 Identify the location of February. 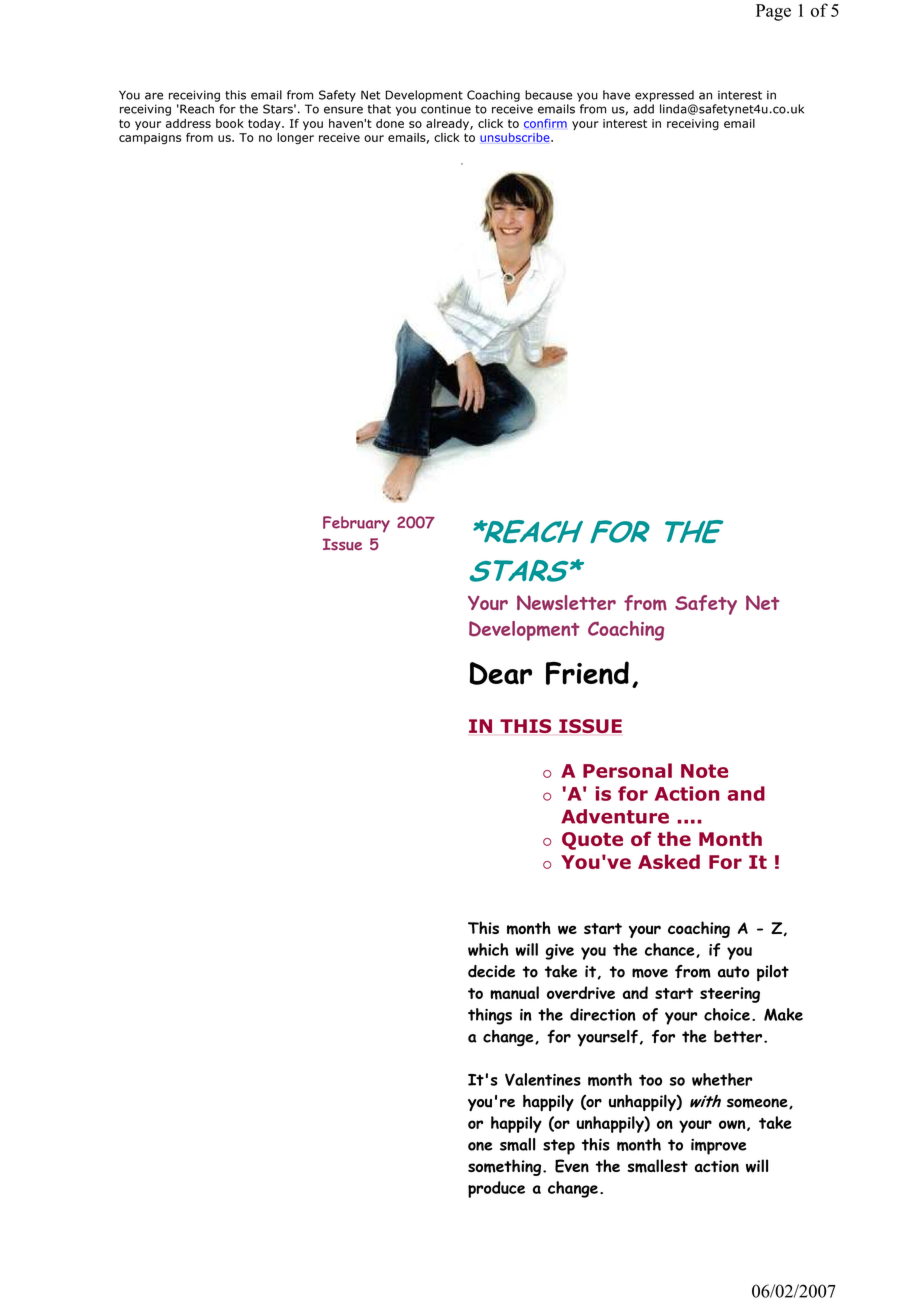
(356, 524).
